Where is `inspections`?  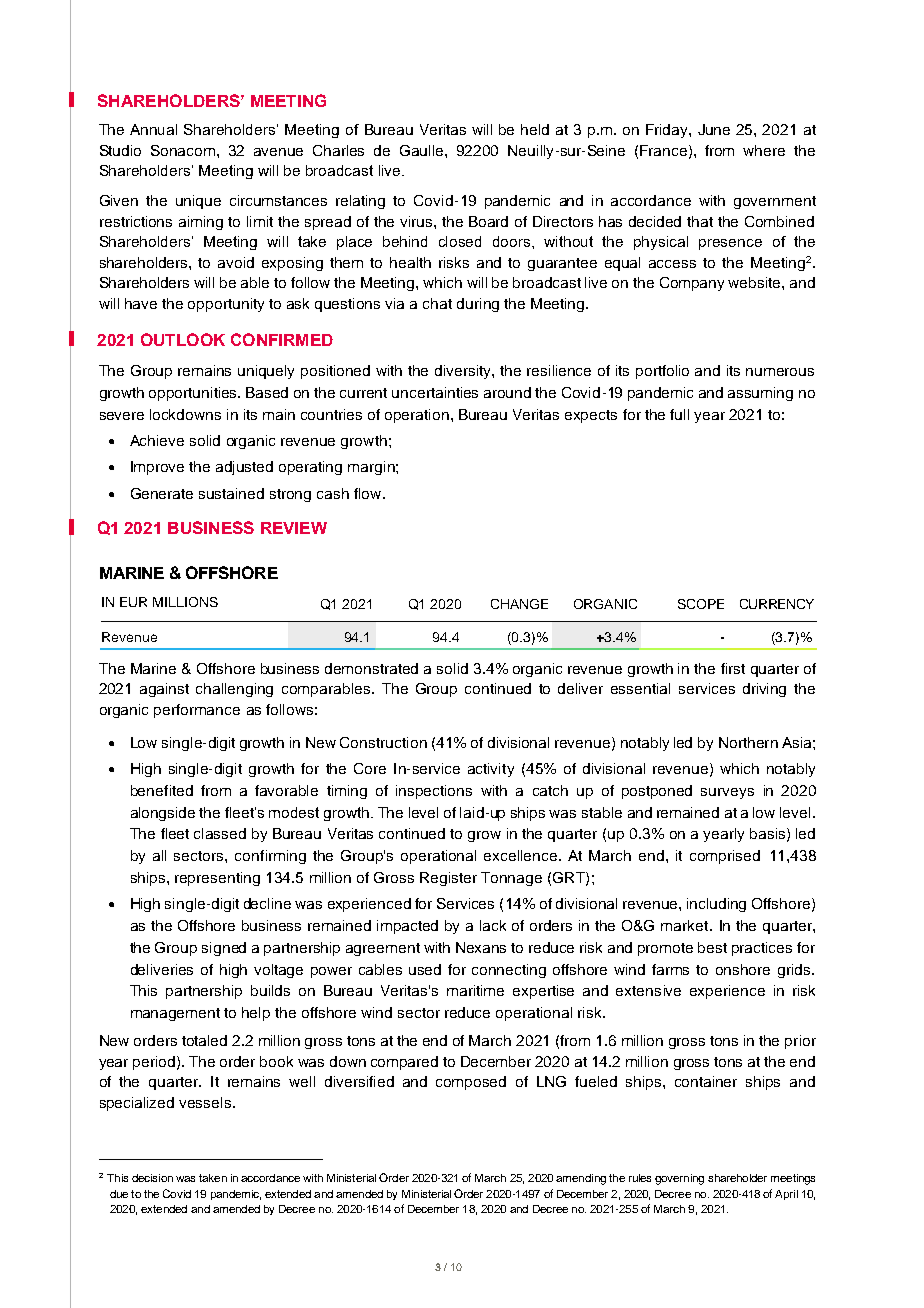 inspections is located at coordinates (434, 792).
